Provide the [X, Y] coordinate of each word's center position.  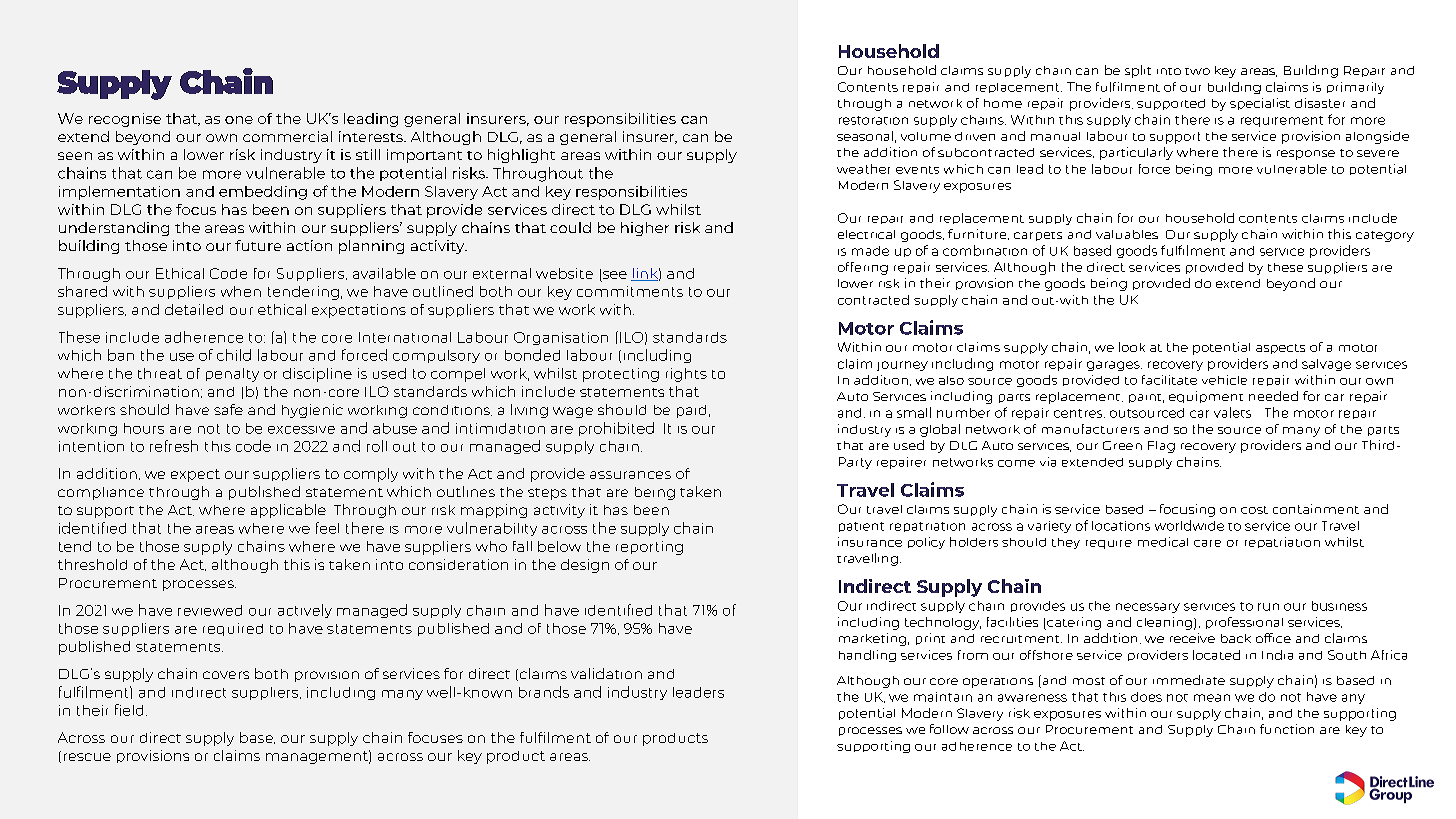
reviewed [210, 610]
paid [691, 411]
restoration [873, 120]
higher [645, 229]
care [1207, 543]
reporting [649, 548]
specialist [1260, 104]
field [129, 710]
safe [228, 409]
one [239, 120]
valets [1232, 412]
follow [949, 729]
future [258, 245]
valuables [1127, 234]
